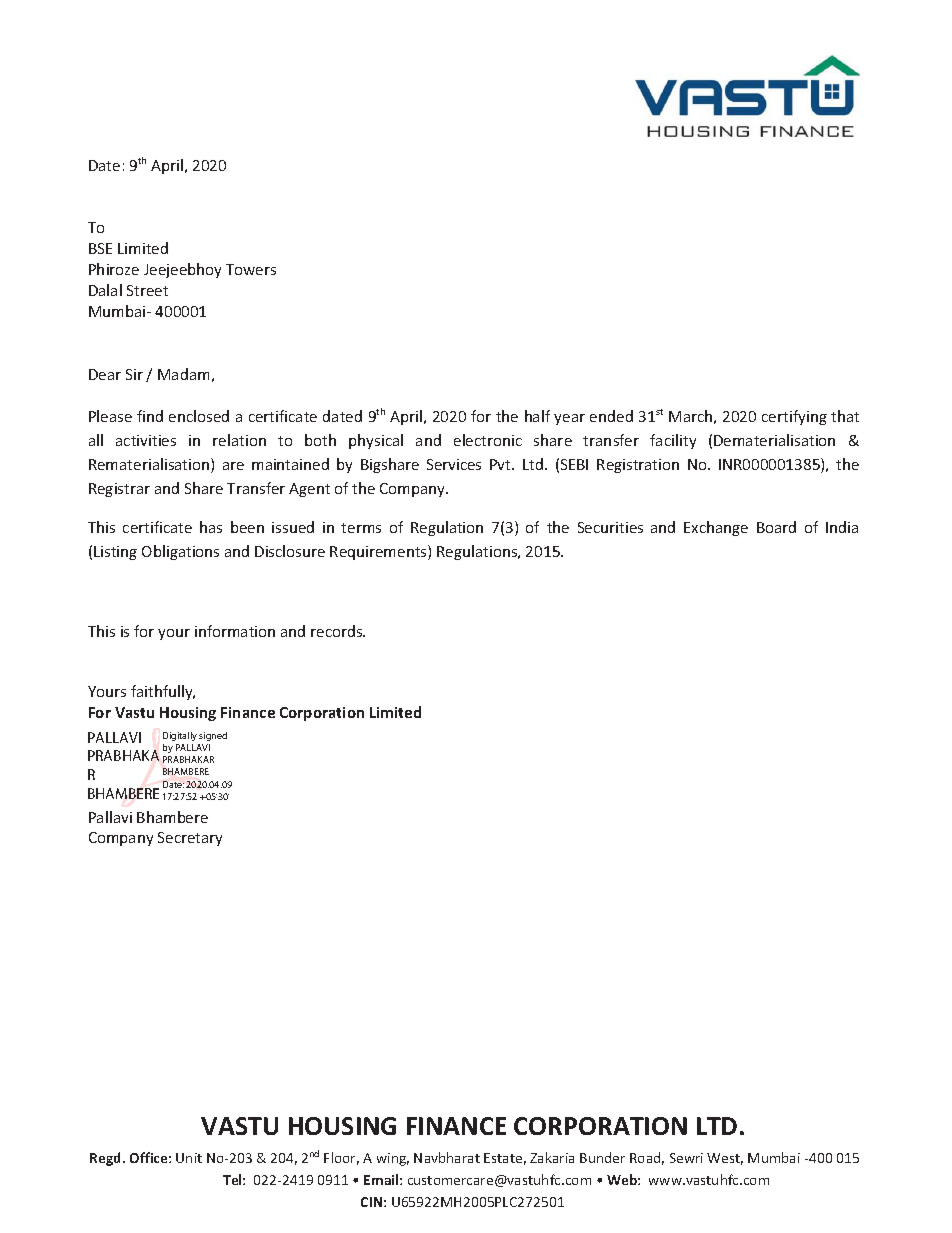 The height and width of the screenshot is (1233, 952). Describe the element at coordinates (180, 552) in the screenshot. I see `Obligations` at that location.
